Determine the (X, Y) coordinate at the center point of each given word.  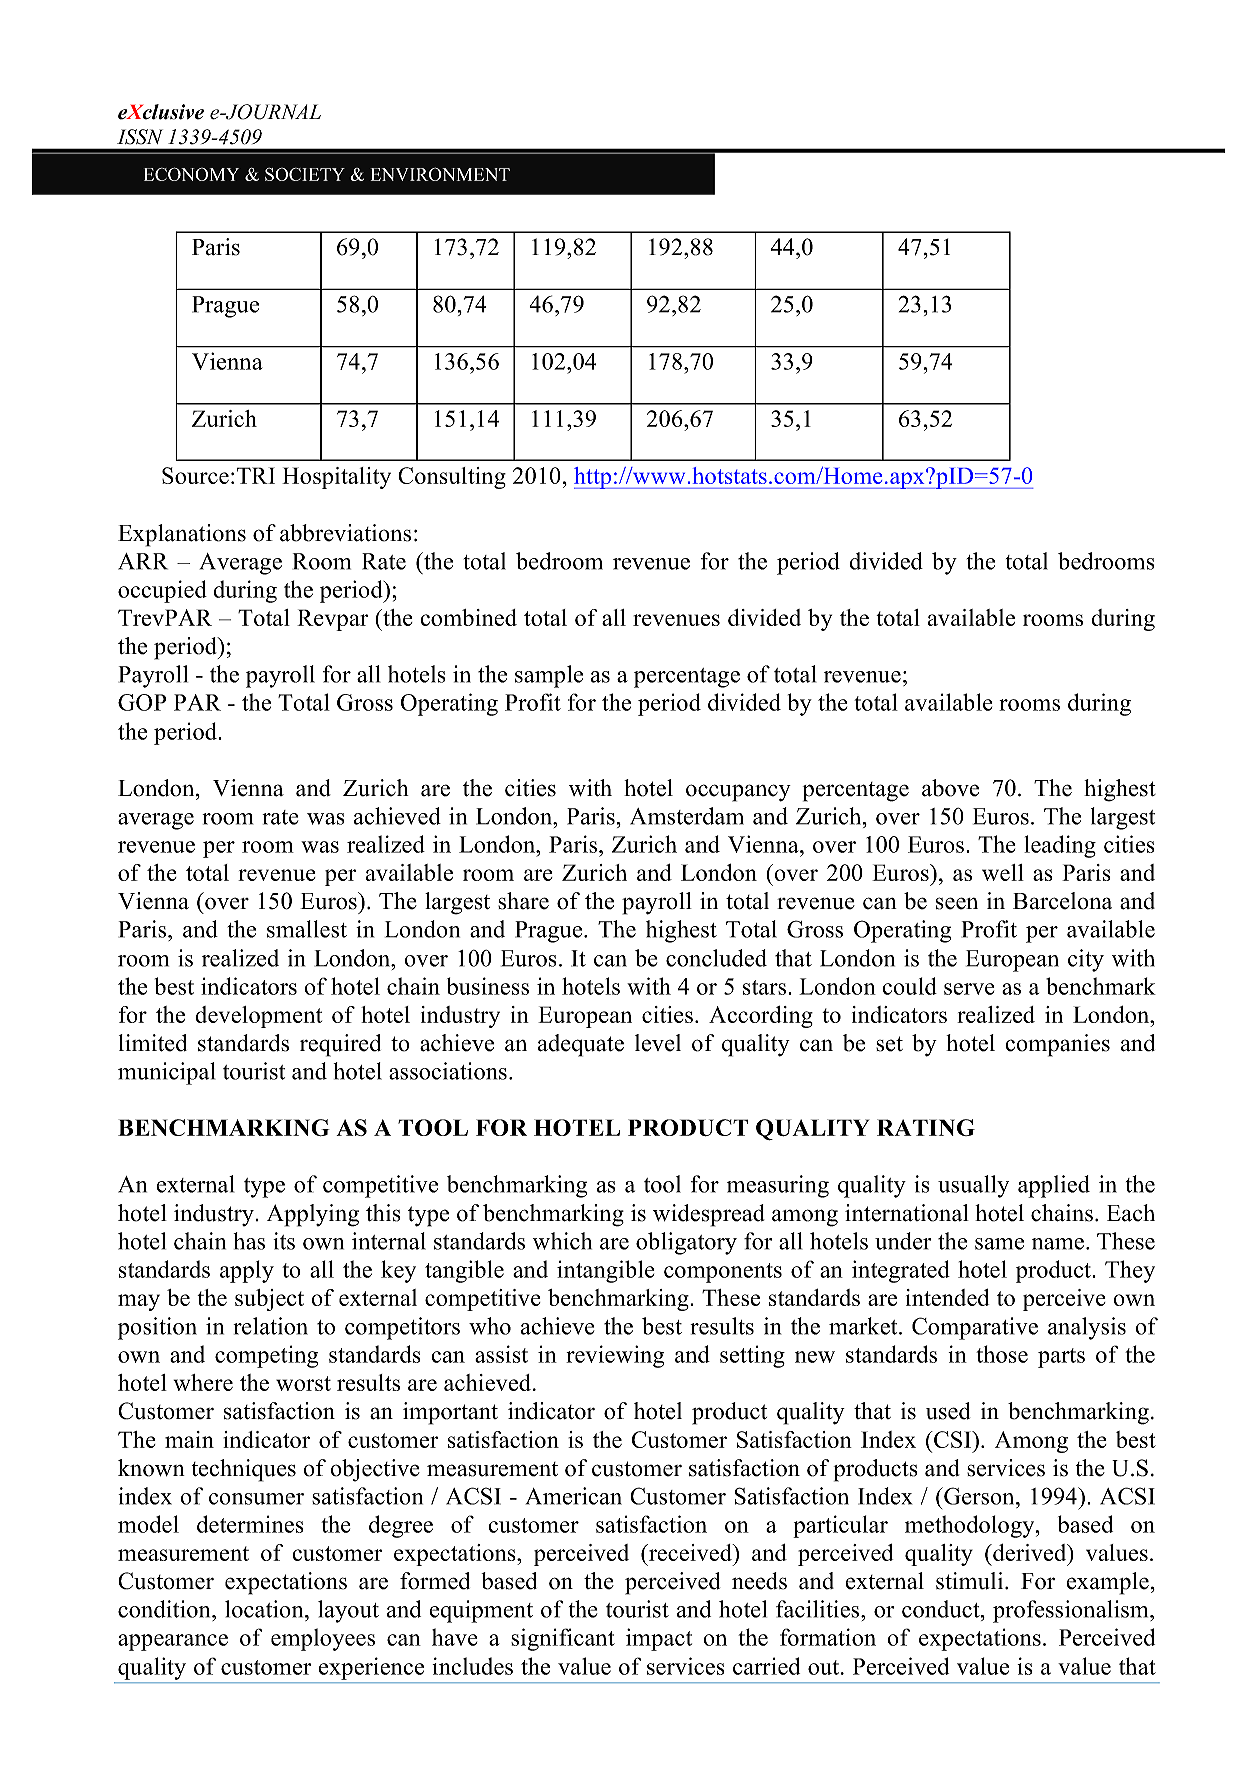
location (265, 1609)
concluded (716, 958)
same (999, 1244)
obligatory (686, 1243)
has (249, 1241)
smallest (307, 929)
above (950, 788)
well (1003, 872)
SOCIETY (305, 174)
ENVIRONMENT (440, 174)
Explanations (182, 535)
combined (468, 617)
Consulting (452, 478)
